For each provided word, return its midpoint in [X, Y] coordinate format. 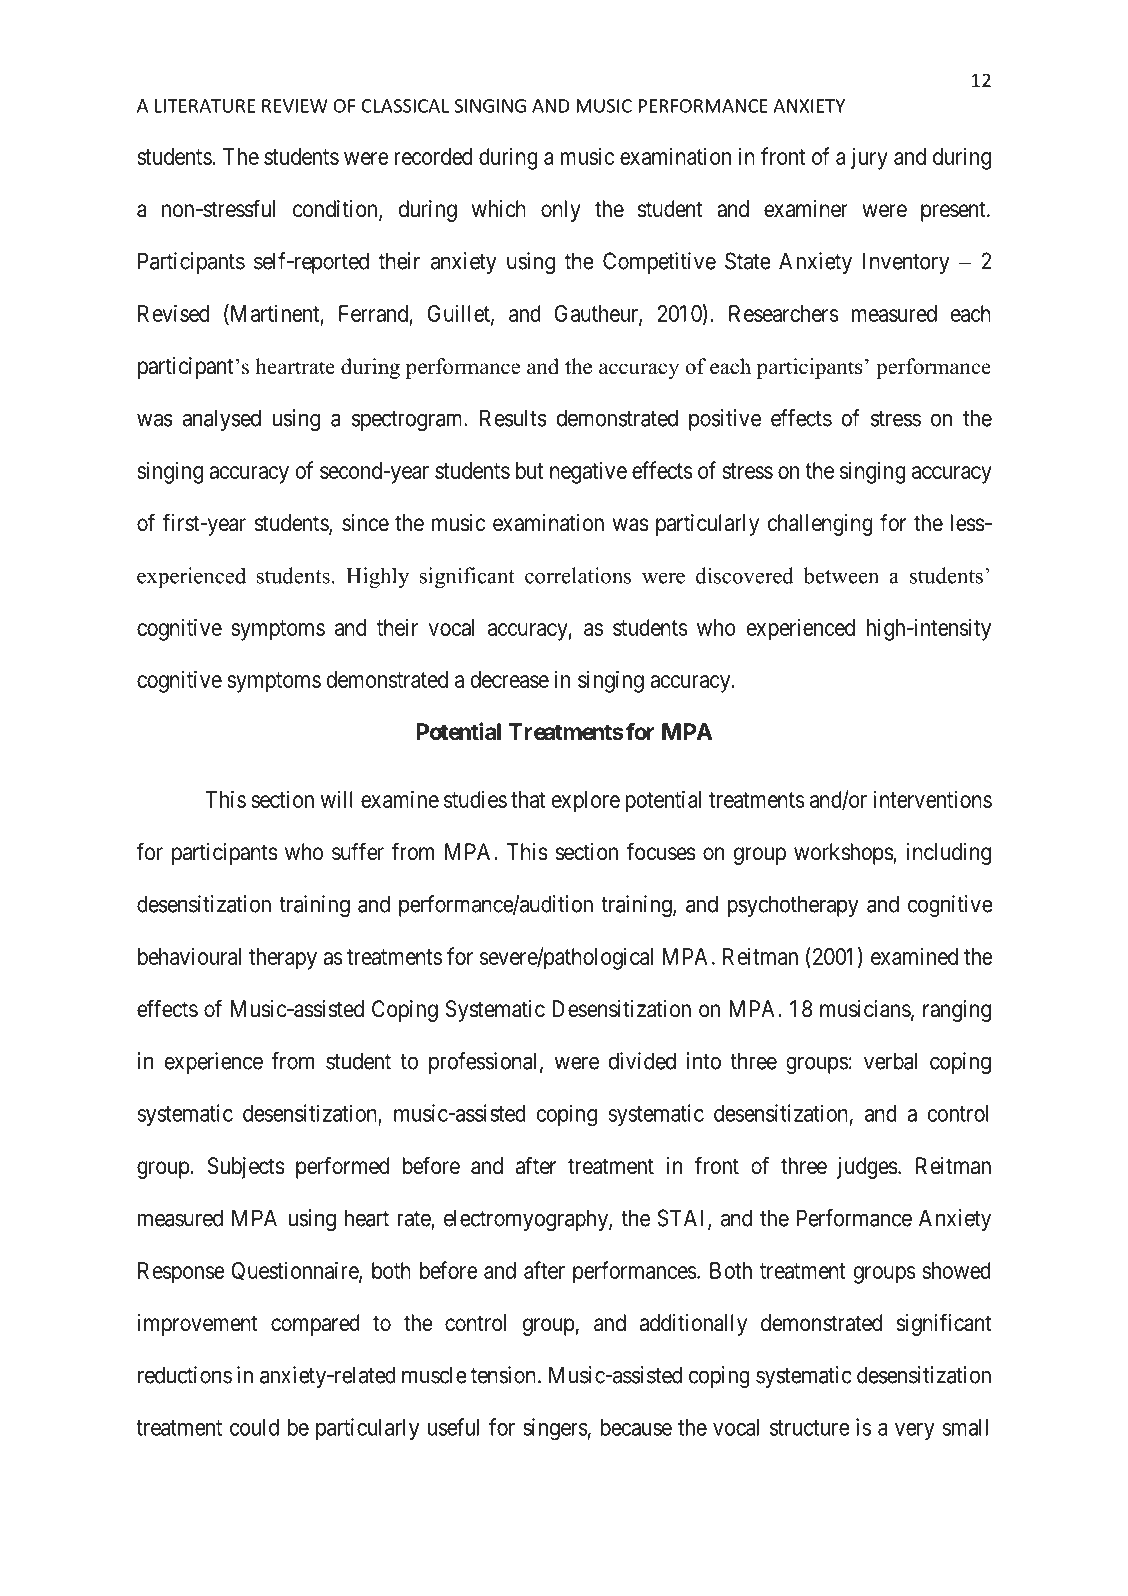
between [841, 575]
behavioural [189, 956]
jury [869, 158]
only [561, 211]
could [254, 1427]
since [365, 523]
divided [642, 1061]
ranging [957, 1011]
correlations [578, 575]
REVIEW [295, 106]
